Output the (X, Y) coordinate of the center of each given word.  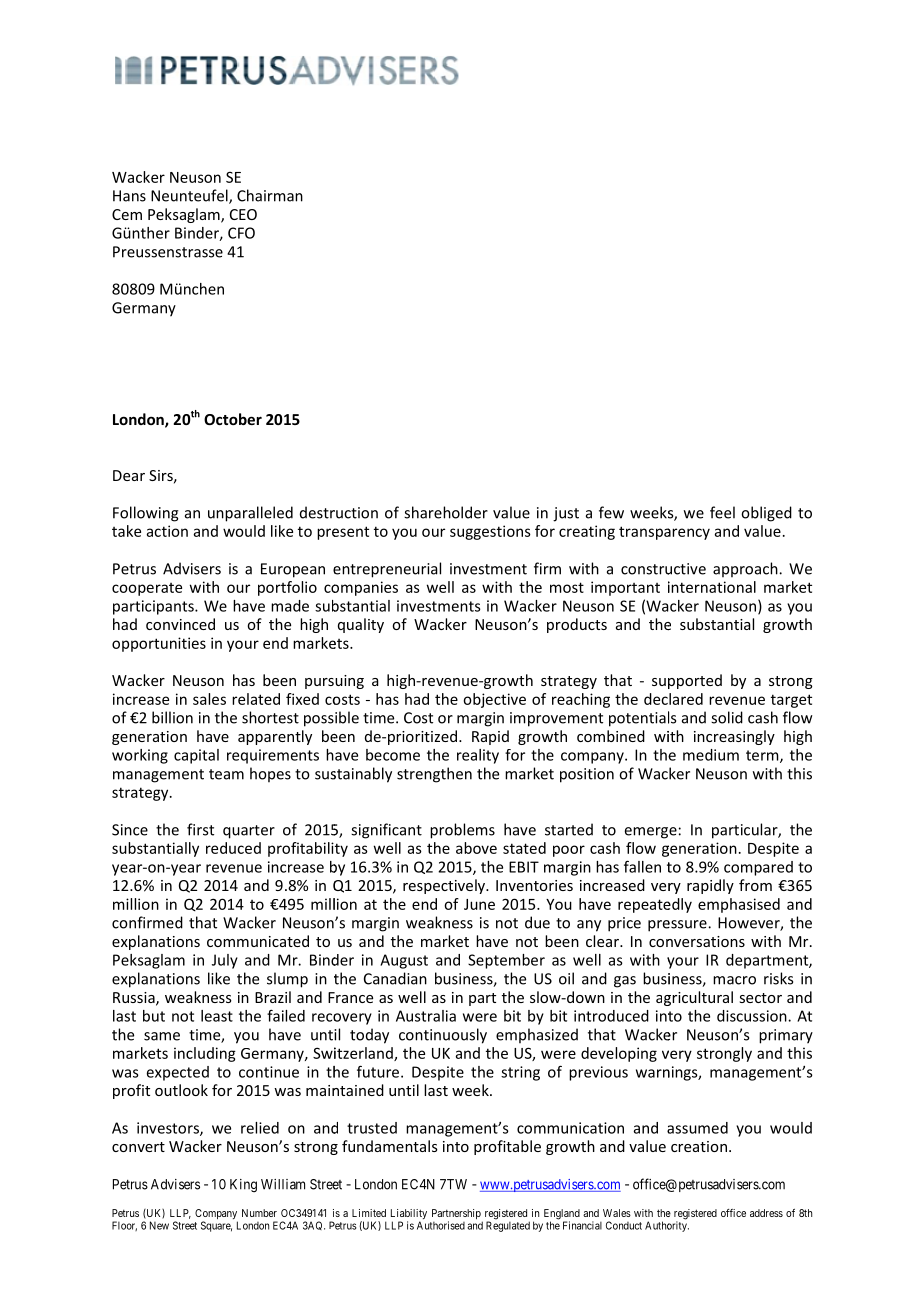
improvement (556, 719)
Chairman (270, 195)
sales (209, 699)
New (159, 1225)
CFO (241, 233)
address (766, 1213)
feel (722, 512)
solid (727, 717)
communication (570, 1128)
